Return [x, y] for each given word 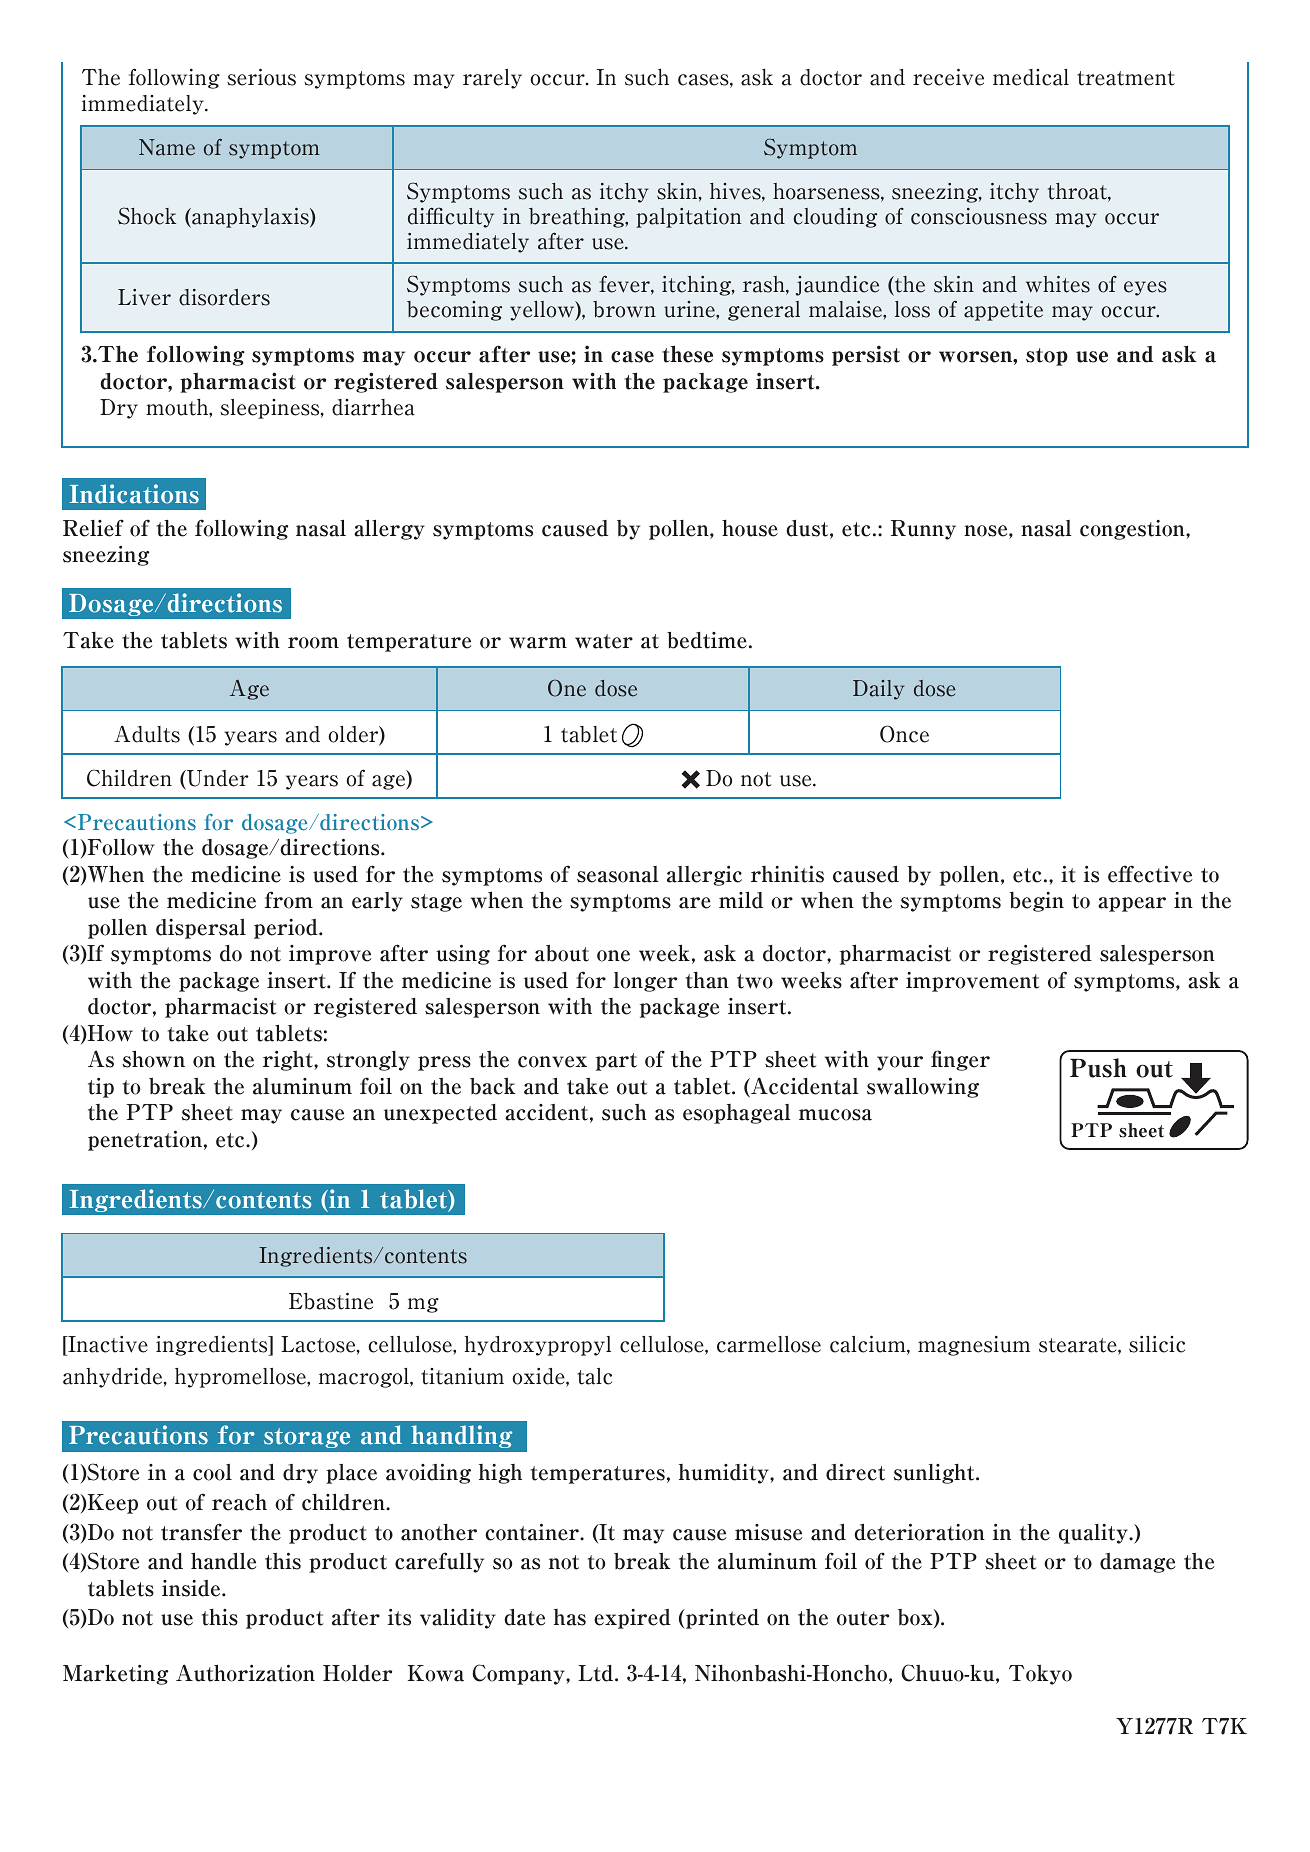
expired [632, 1619]
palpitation [688, 218]
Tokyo [1040, 1675]
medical [1031, 77]
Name [167, 147]
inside [192, 1588]
